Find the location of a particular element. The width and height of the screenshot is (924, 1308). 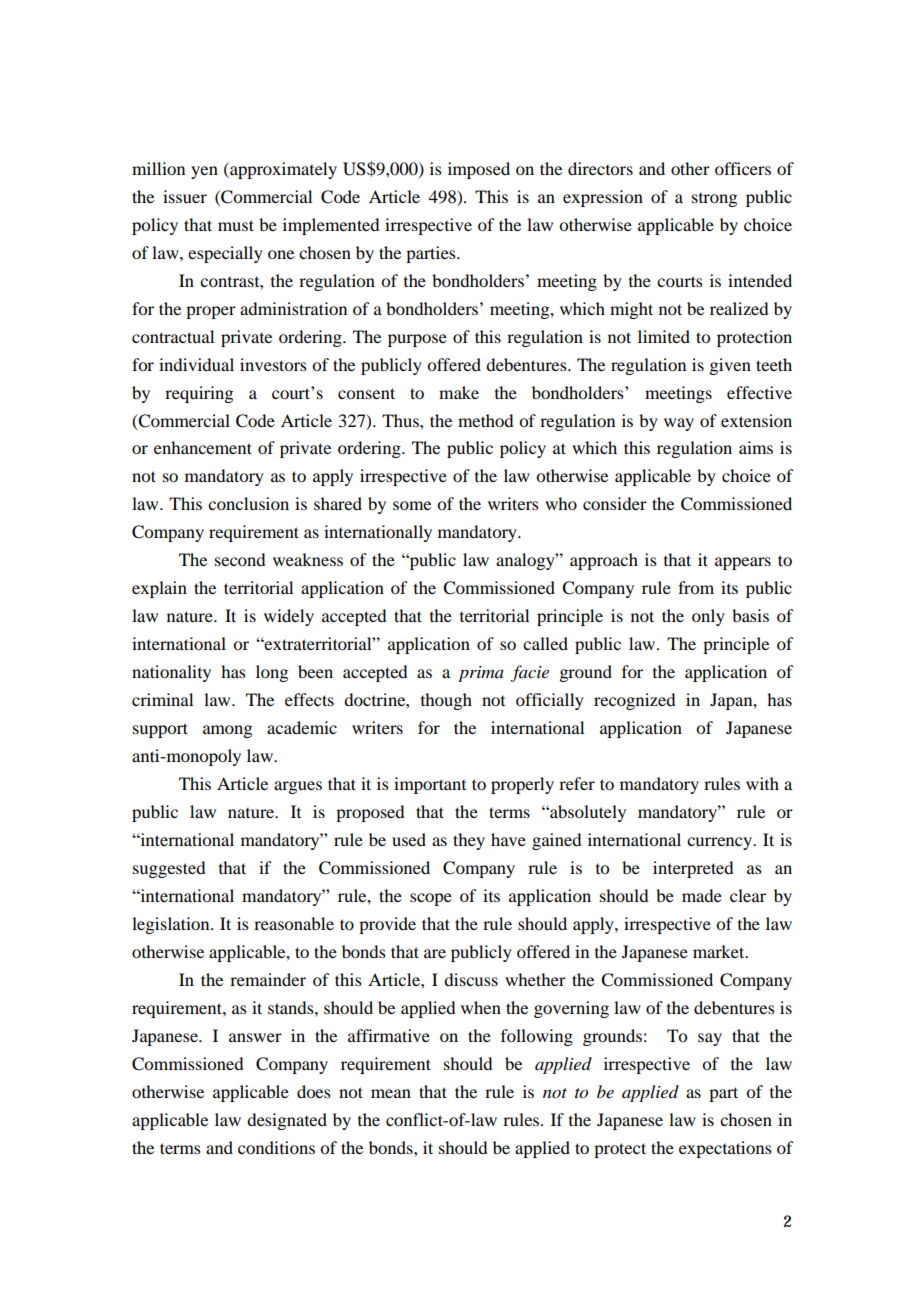

imposed is located at coordinates (479, 170).
